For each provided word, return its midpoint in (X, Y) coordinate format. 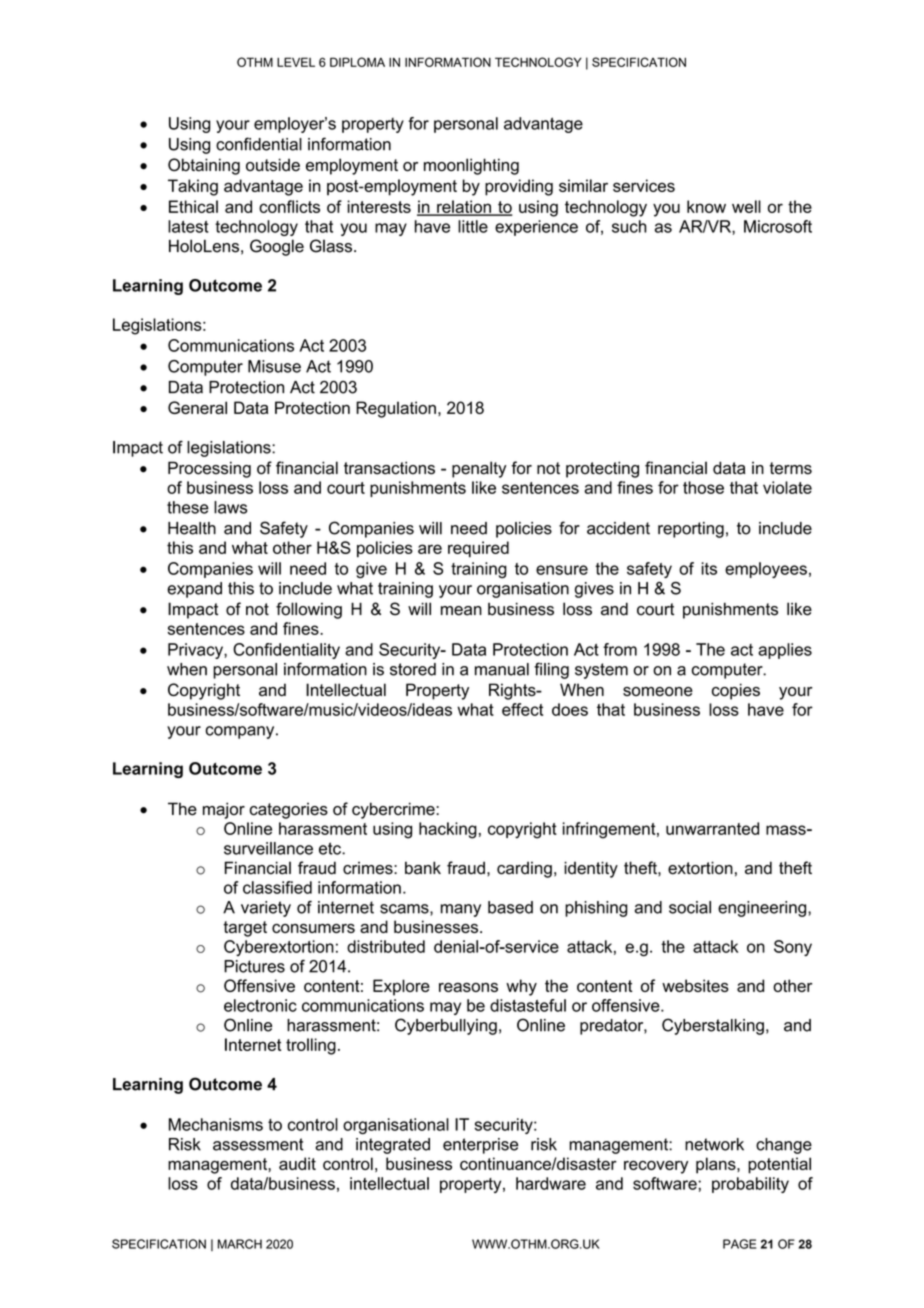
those (703, 487)
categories (289, 811)
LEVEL (296, 62)
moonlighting (471, 166)
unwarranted (712, 828)
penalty (479, 469)
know (706, 206)
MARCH (240, 1244)
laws (230, 507)
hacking (448, 830)
